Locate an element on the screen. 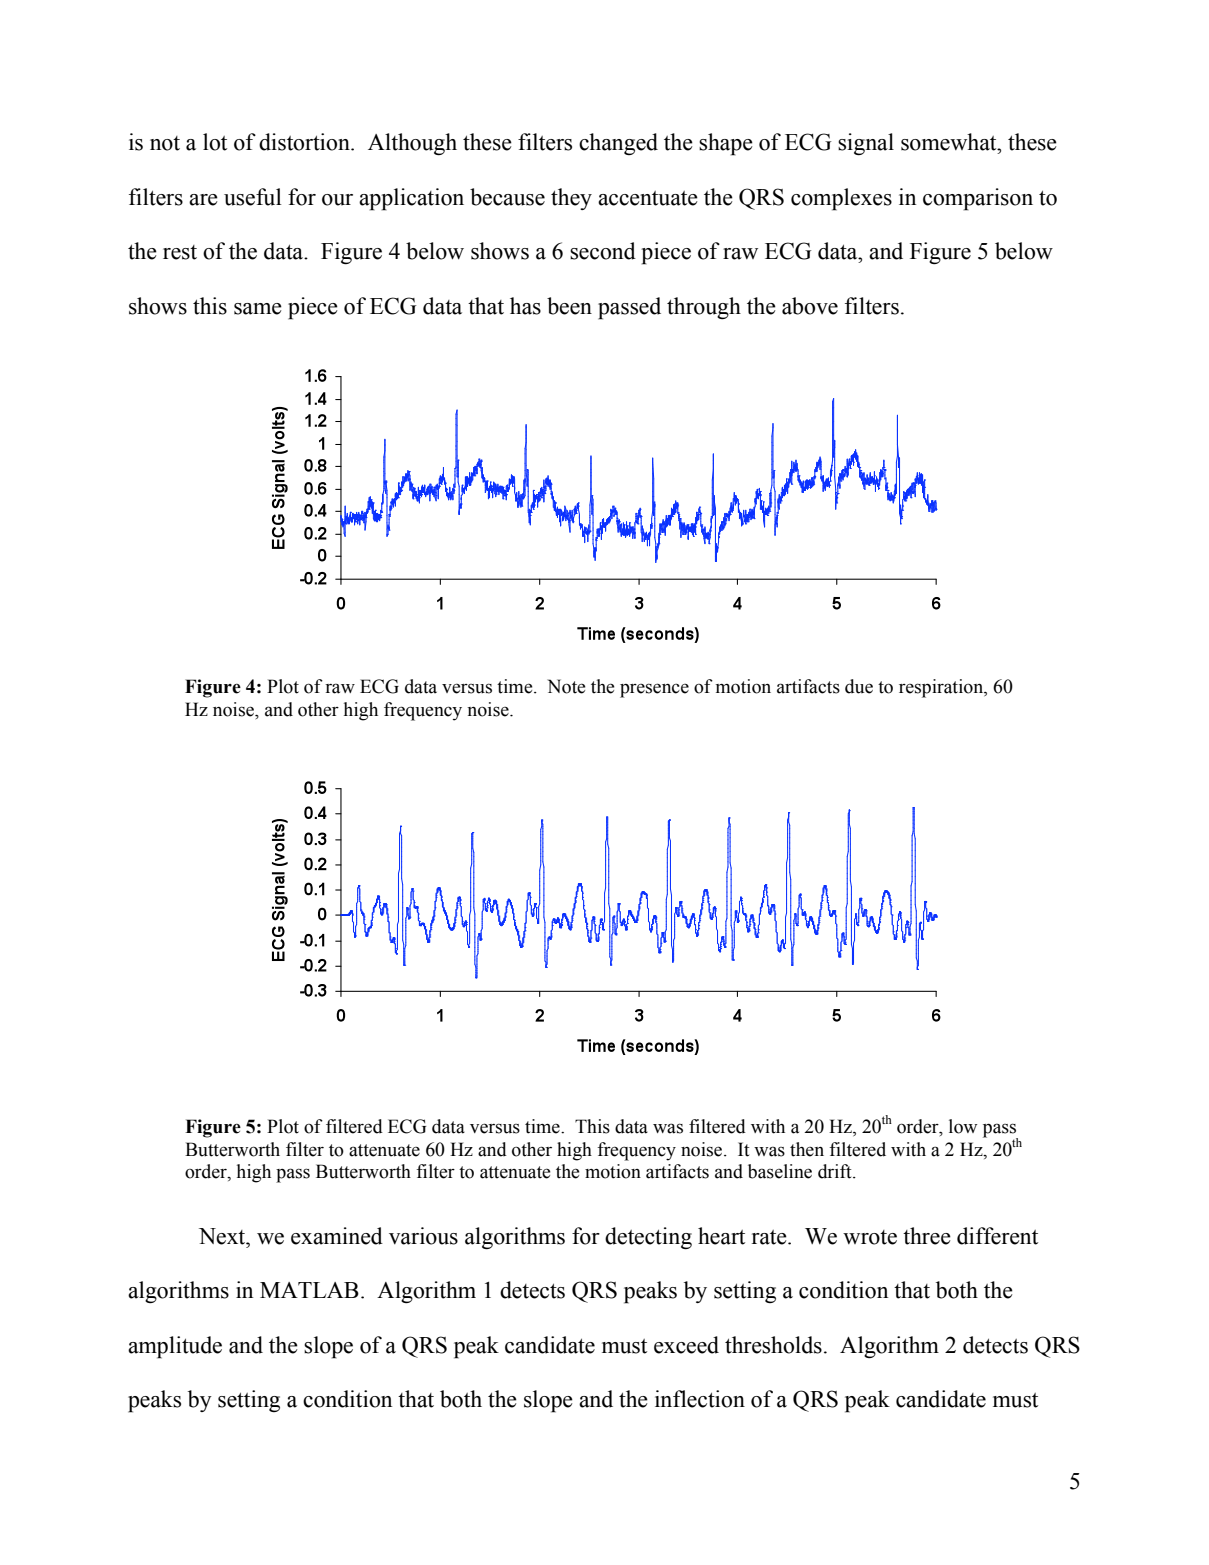 The height and width of the screenshot is (1565, 1209). drift is located at coordinates (836, 1171).
